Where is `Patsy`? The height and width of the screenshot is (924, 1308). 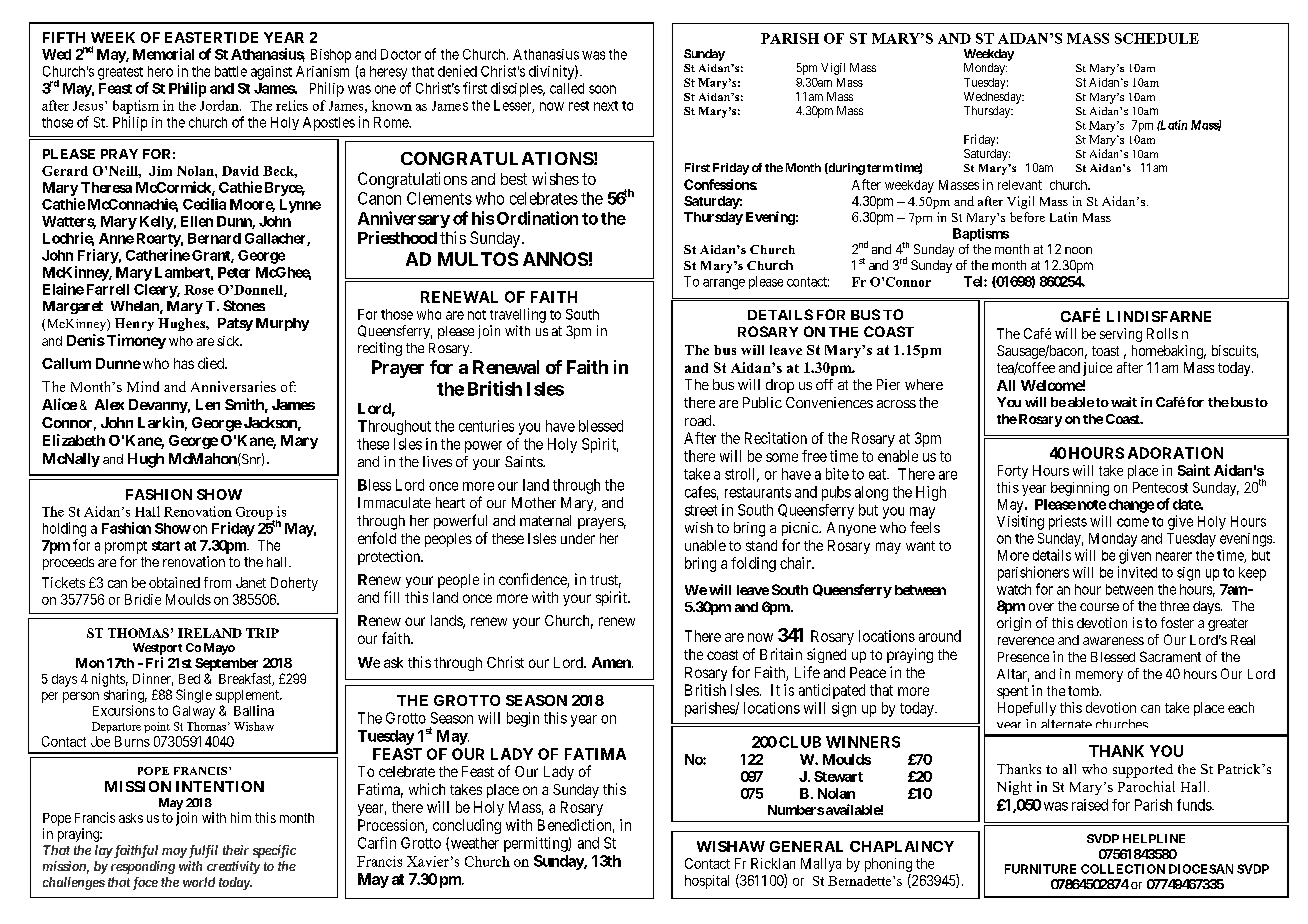
Patsy is located at coordinates (235, 324).
